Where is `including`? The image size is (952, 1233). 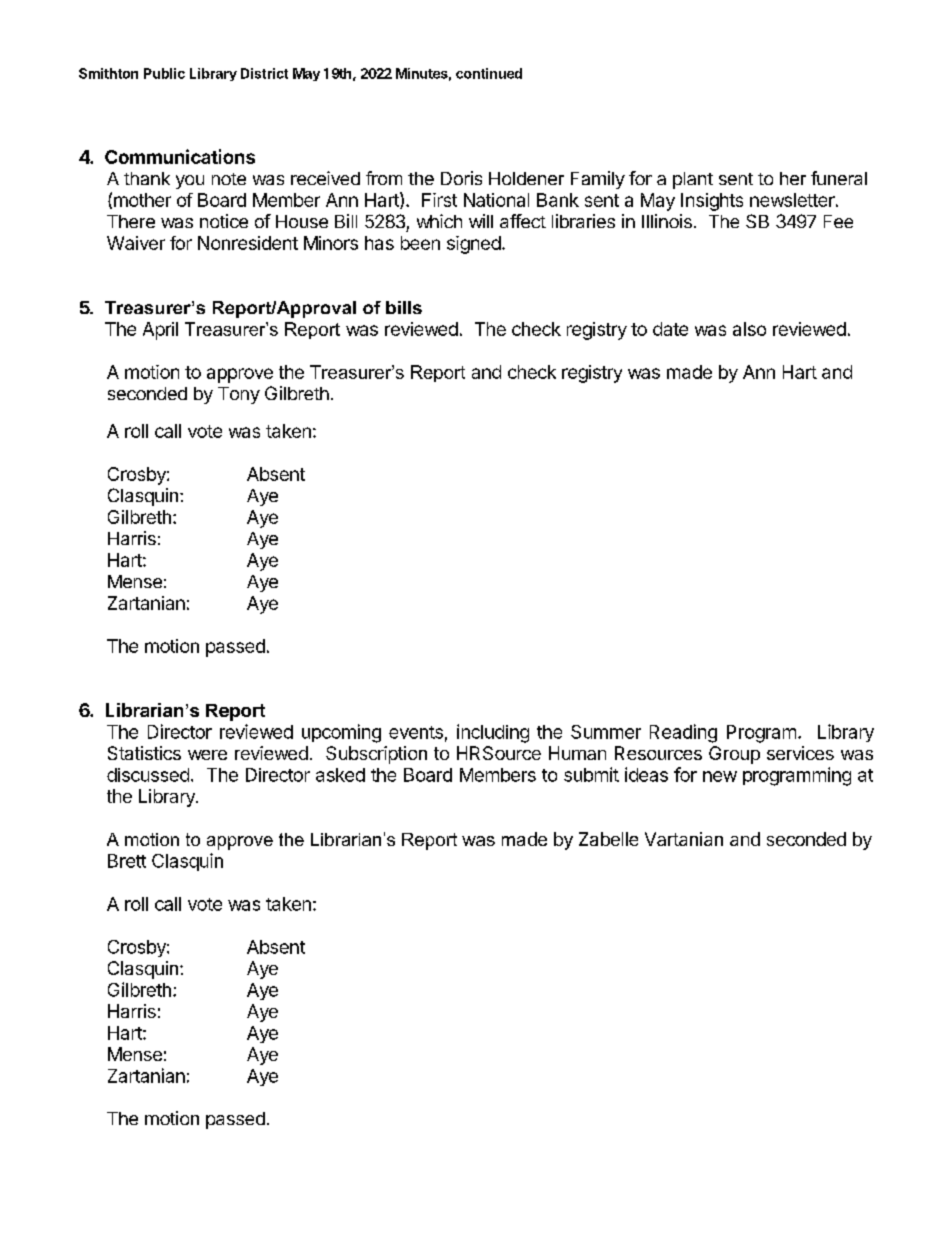
including is located at coordinates (493, 733).
